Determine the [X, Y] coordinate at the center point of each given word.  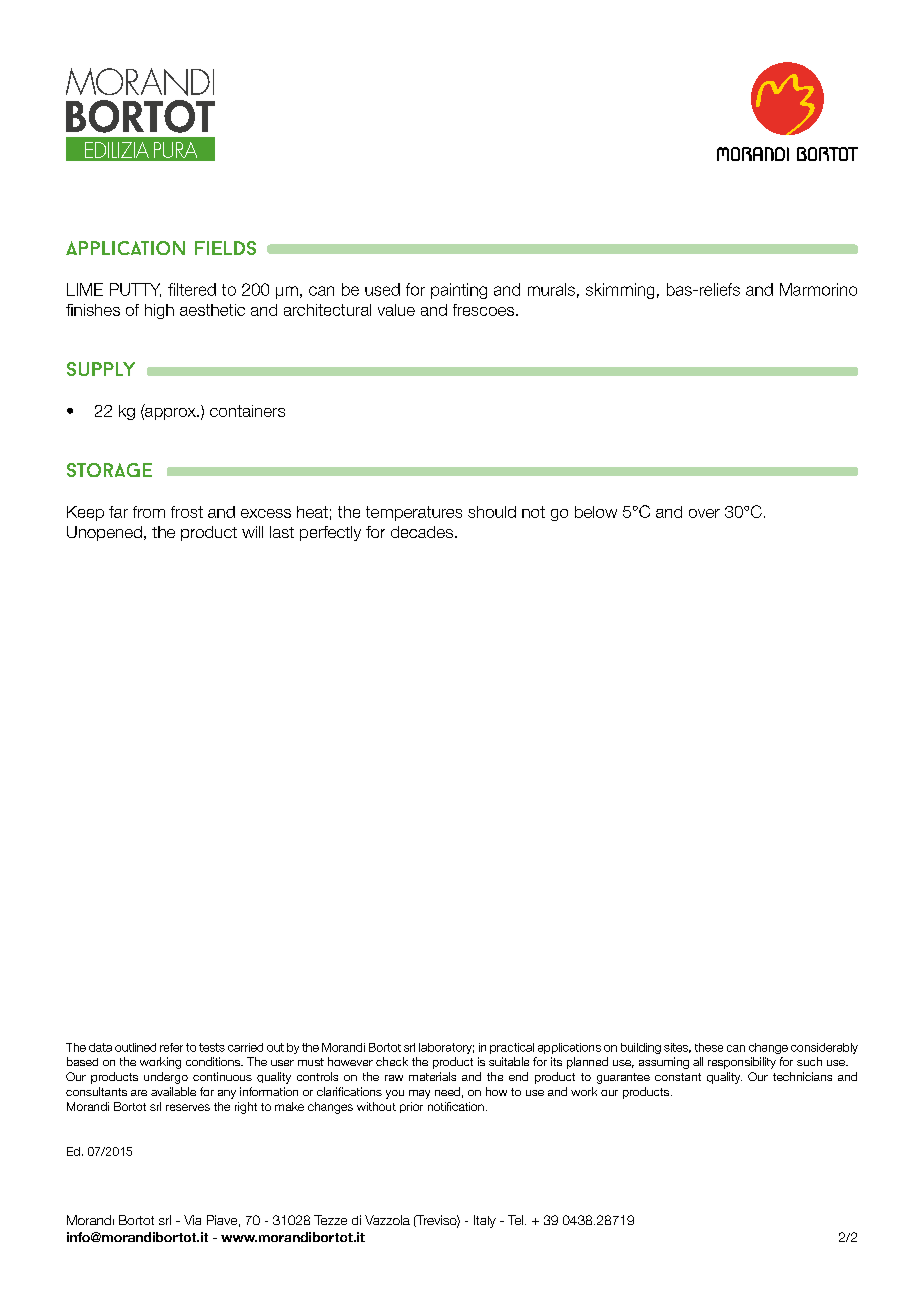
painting [459, 291]
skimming [620, 291]
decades [422, 532]
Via [192, 1220]
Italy [485, 1221]
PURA [175, 150]
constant [678, 1077]
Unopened [104, 533]
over [704, 513]
